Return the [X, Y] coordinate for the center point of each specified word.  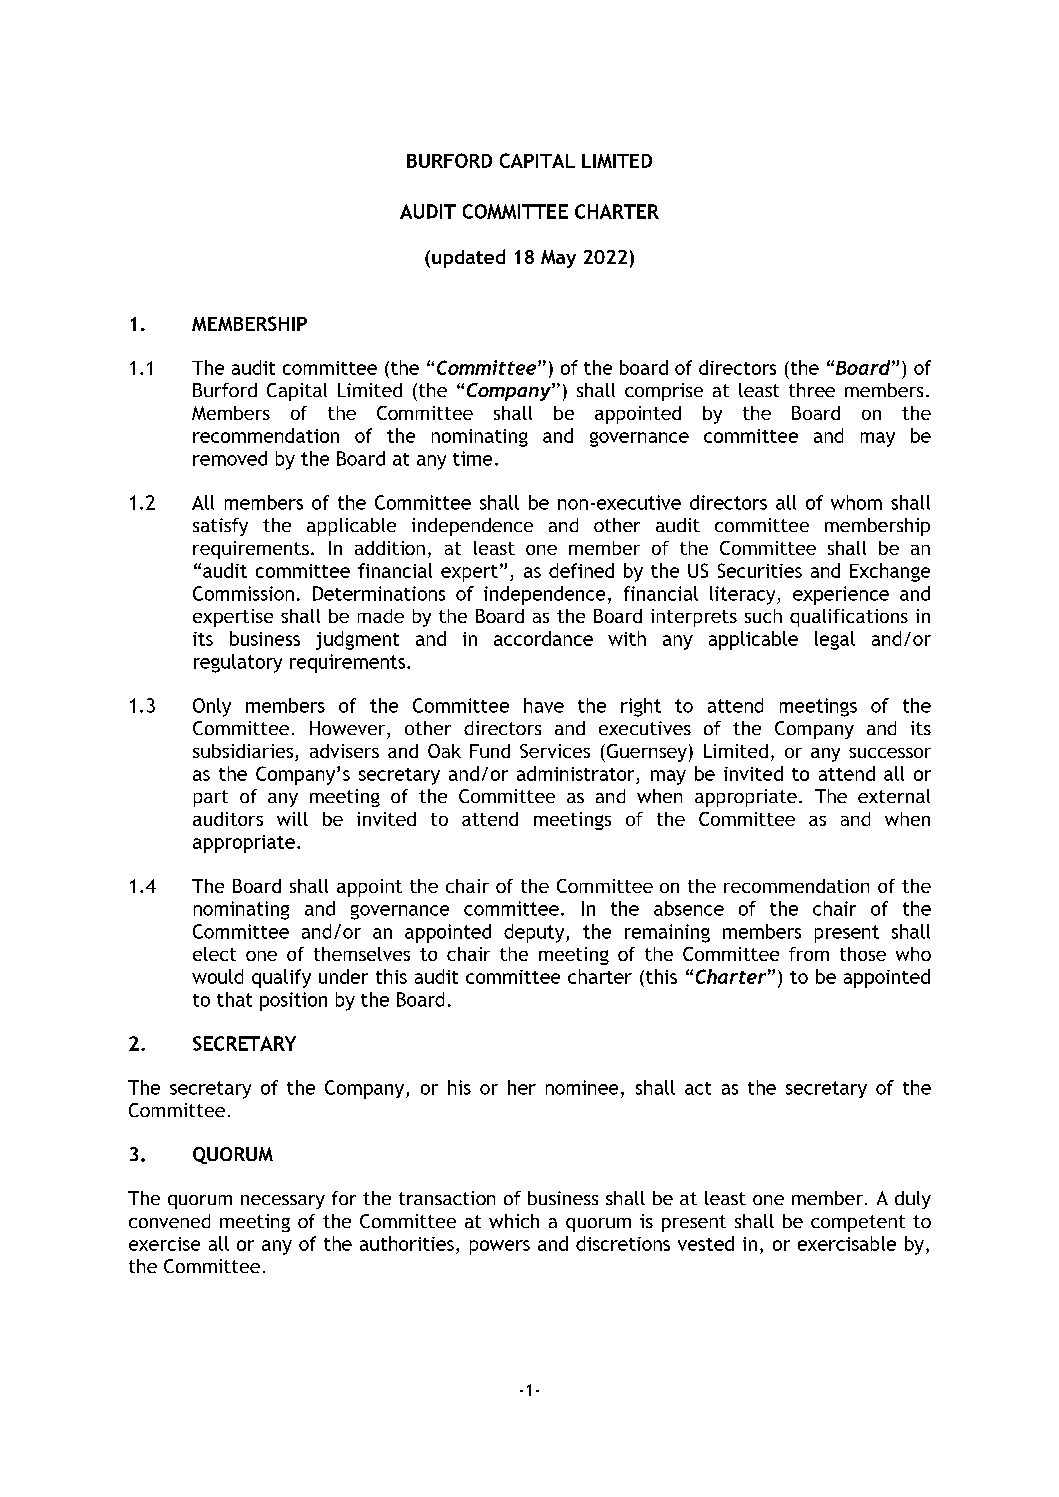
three [812, 390]
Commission [243, 593]
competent [858, 1223]
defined [581, 570]
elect [214, 954]
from [809, 954]
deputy [535, 933]
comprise [664, 392]
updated [468, 258]
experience [841, 595]
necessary [283, 1202]
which [514, 1221]
